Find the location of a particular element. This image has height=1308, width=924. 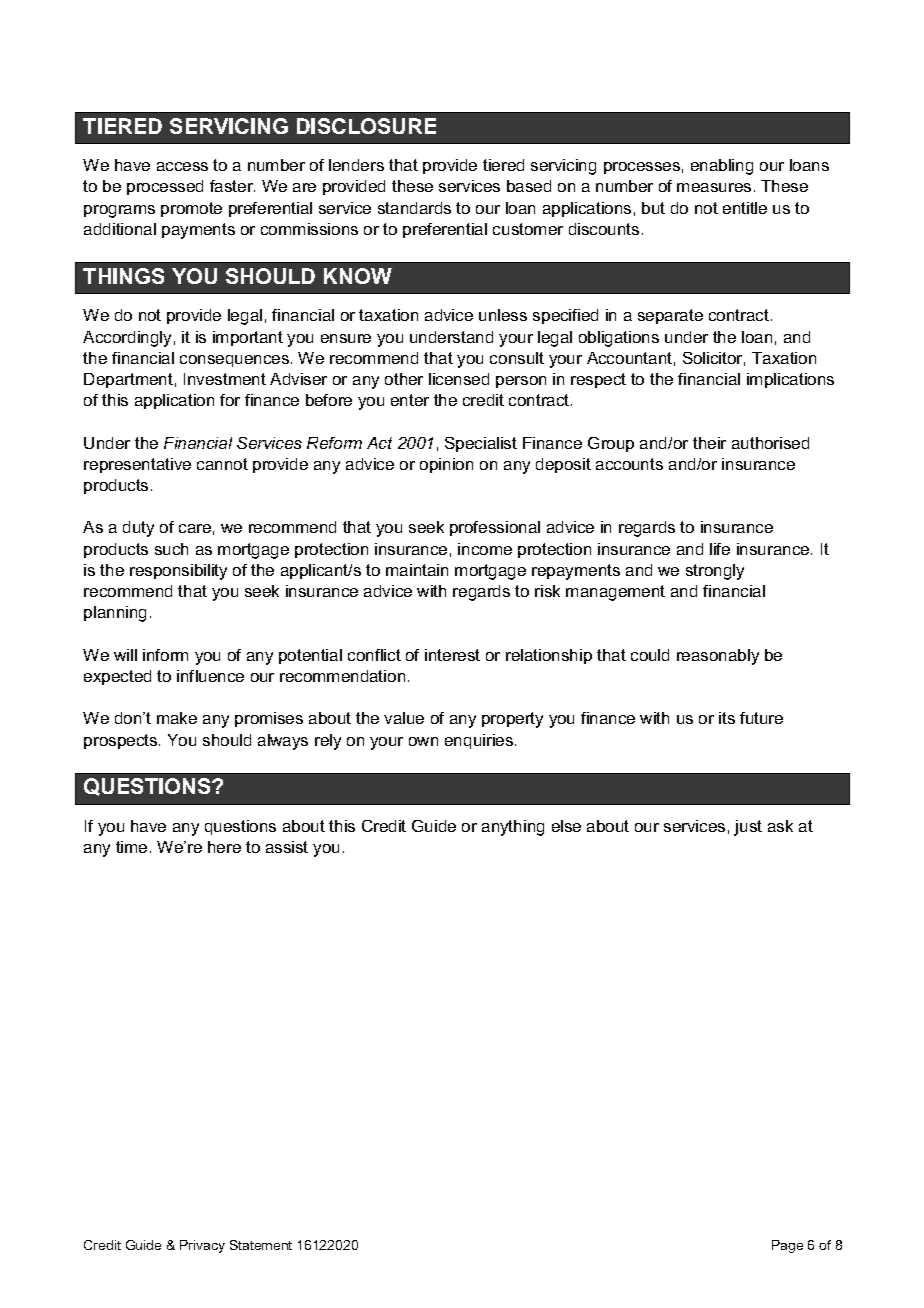

Privacy is located at coordinates (202, 1246).
